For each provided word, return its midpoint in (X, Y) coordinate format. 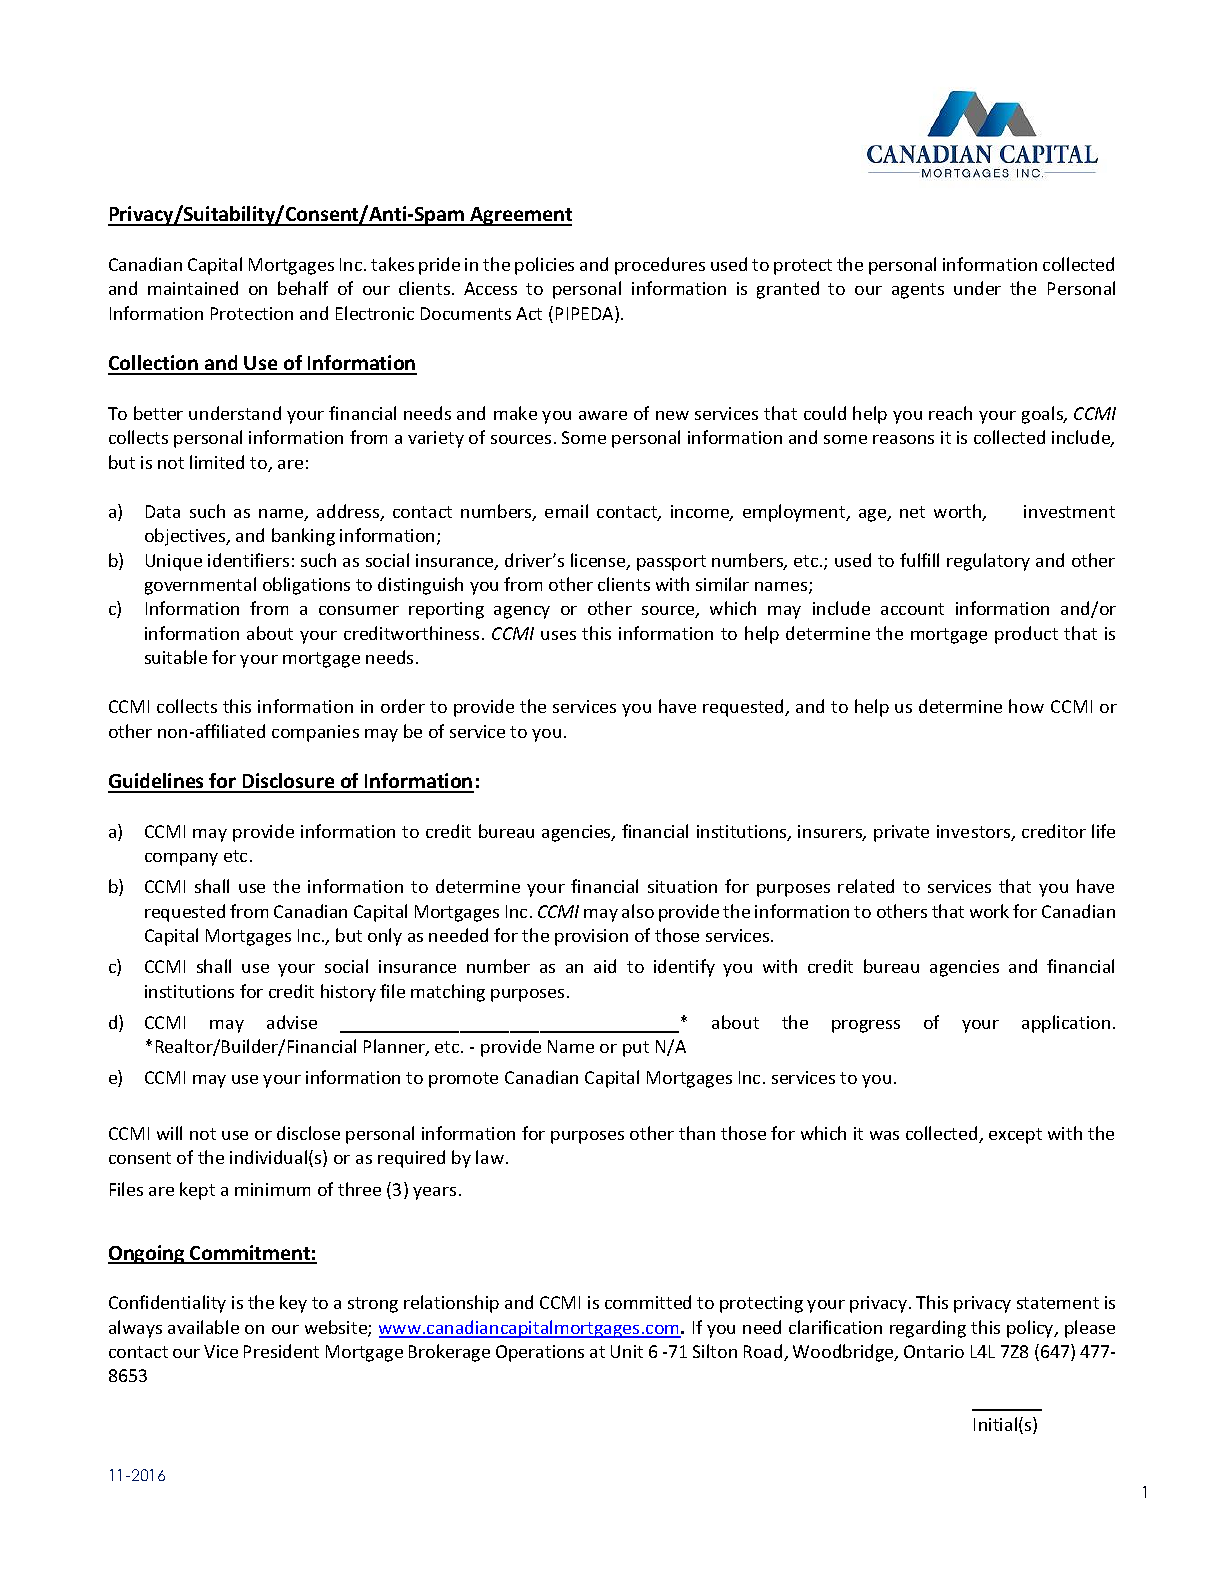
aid (605, 966)
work (989, 911)
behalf (303, 288)
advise (292, 1022)
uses (558, 635)
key (293, 1304)
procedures (660, 266)
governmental (200, 586)
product (1026, 635)
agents (918, 291)
